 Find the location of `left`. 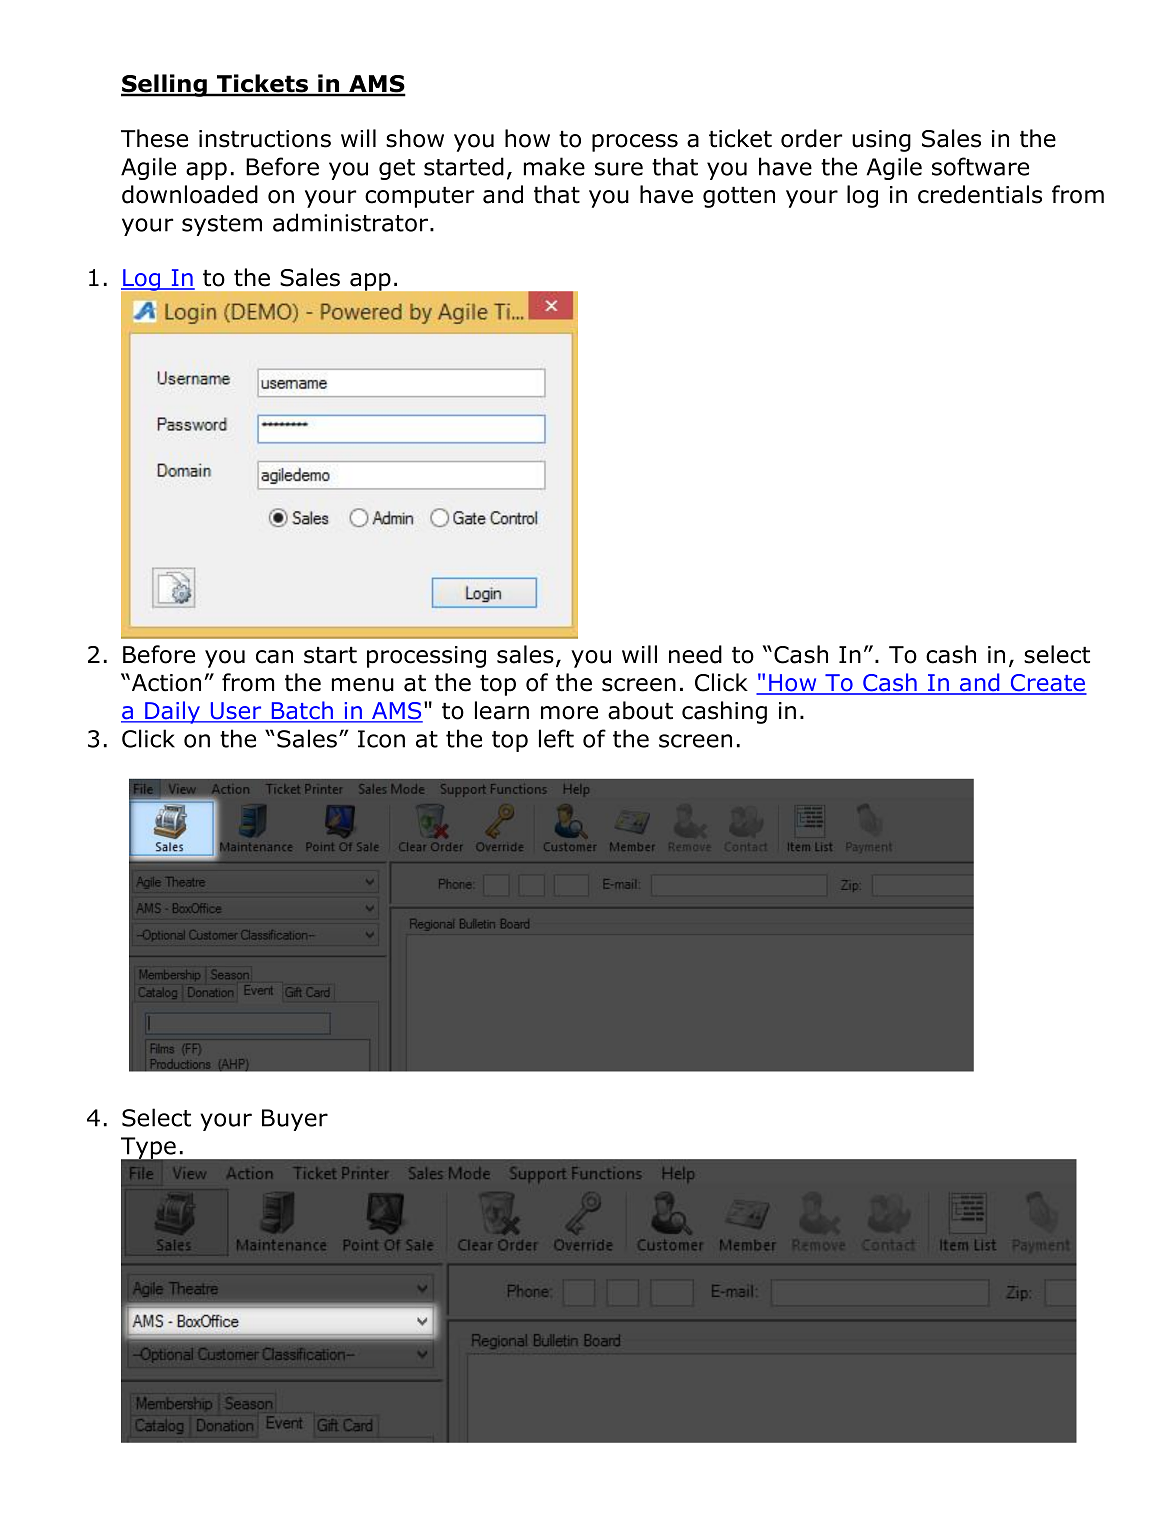

left is located at coordinates (556, 738).
